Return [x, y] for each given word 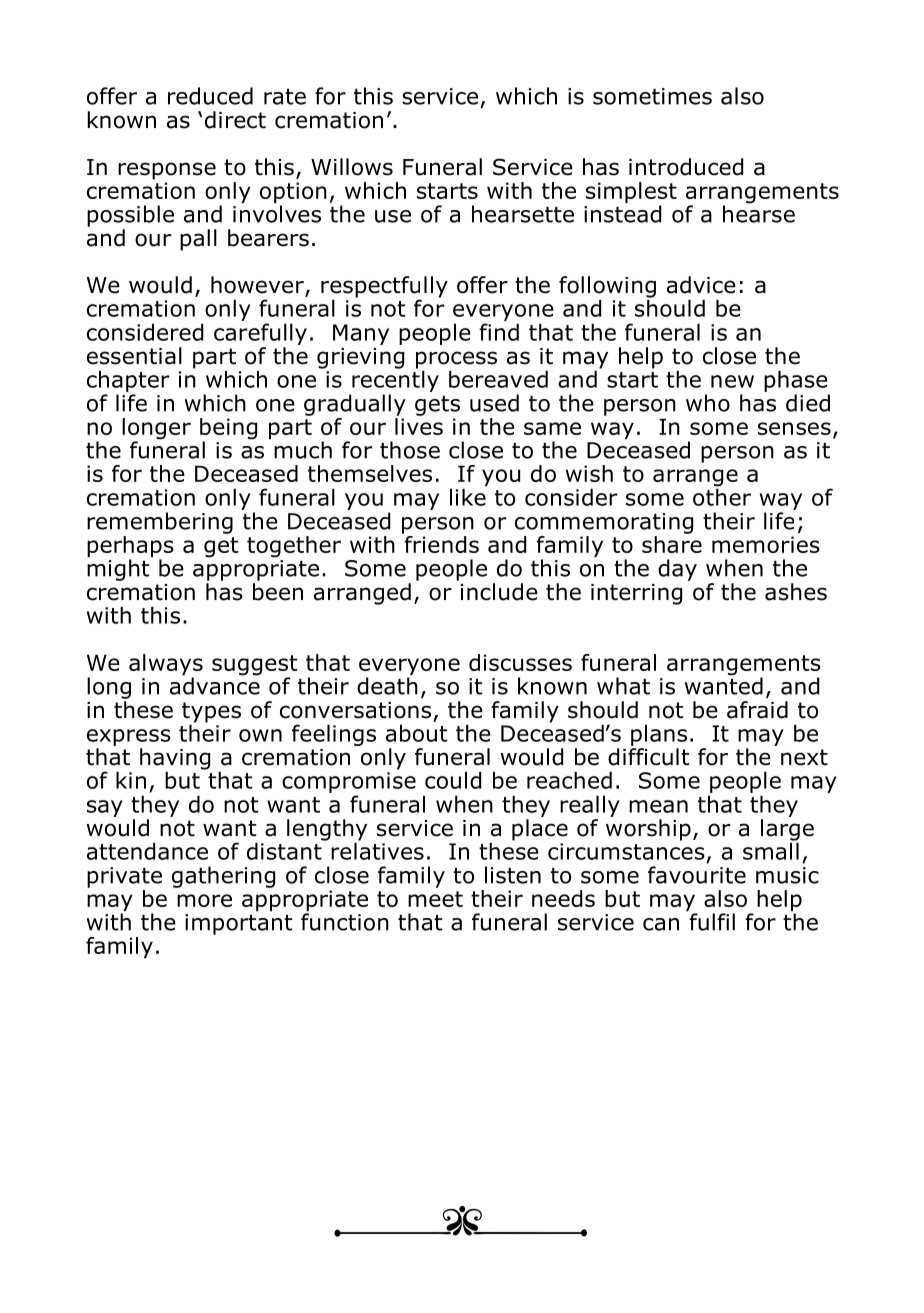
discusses [520, 662]
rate [285, 96]
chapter [128, 381]
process [456, 360]
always [166, 666]
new [732, 381]
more [204, 900]
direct [235, 120]
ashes [796, 592]
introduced [686, 167]
